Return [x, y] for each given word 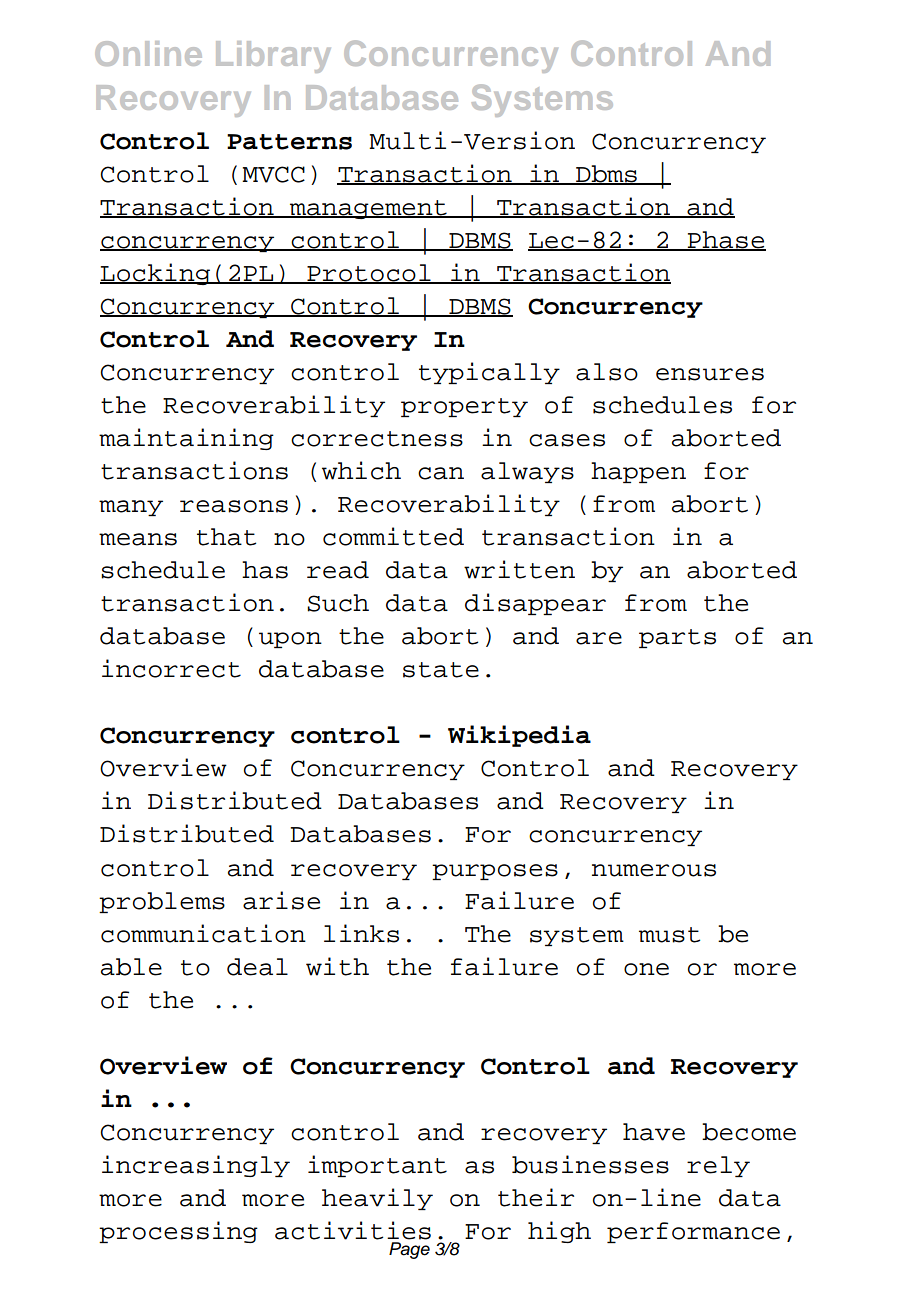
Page [409, 1250]
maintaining [186, 439]
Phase [726, 241]
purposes [495, 872]
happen [638, 472]
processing [178, 1232]
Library [273, 57]
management [368, 209]
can [441, 473]
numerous [654, 870]
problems [162, 902]
